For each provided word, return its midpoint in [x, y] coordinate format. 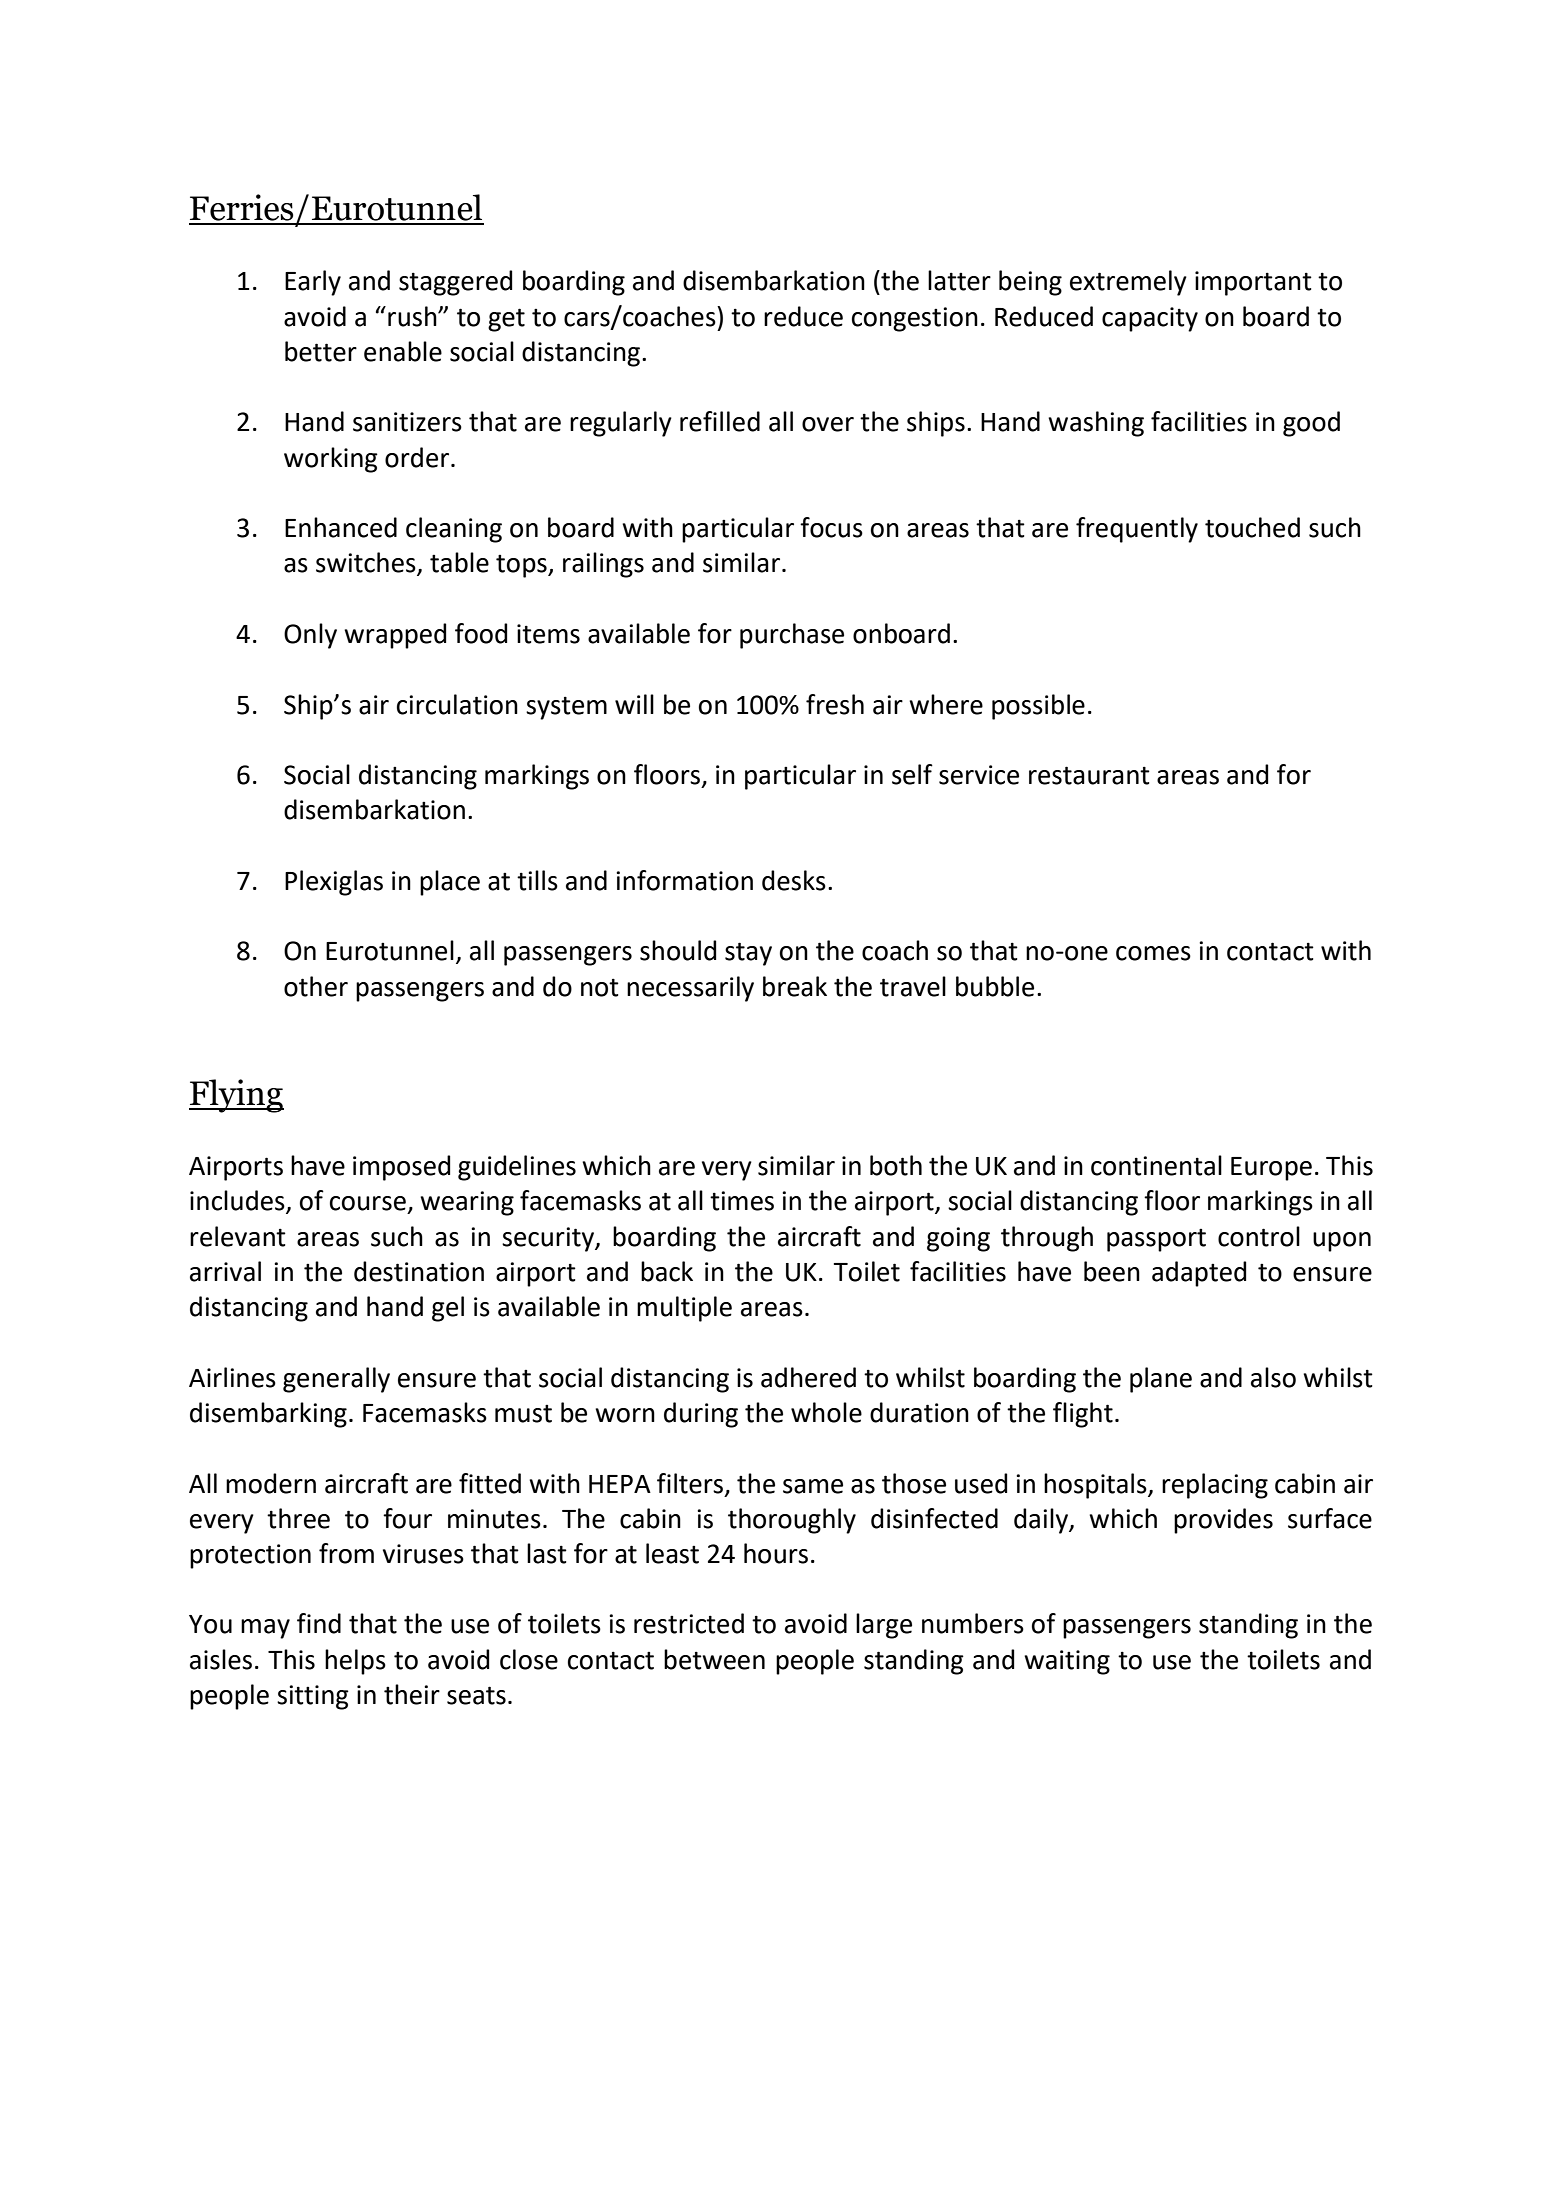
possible [1038, 707]
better [321, 351]
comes [1153, 953]
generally [336, 1380]
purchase [792, 636]
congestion [915, 319]
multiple [684, 1309]
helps [355, 1662]
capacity [1150, 319]
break [795, 986]
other [316, 986]
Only [310, 636]
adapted [1199, 1274]
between [714, 1659]
